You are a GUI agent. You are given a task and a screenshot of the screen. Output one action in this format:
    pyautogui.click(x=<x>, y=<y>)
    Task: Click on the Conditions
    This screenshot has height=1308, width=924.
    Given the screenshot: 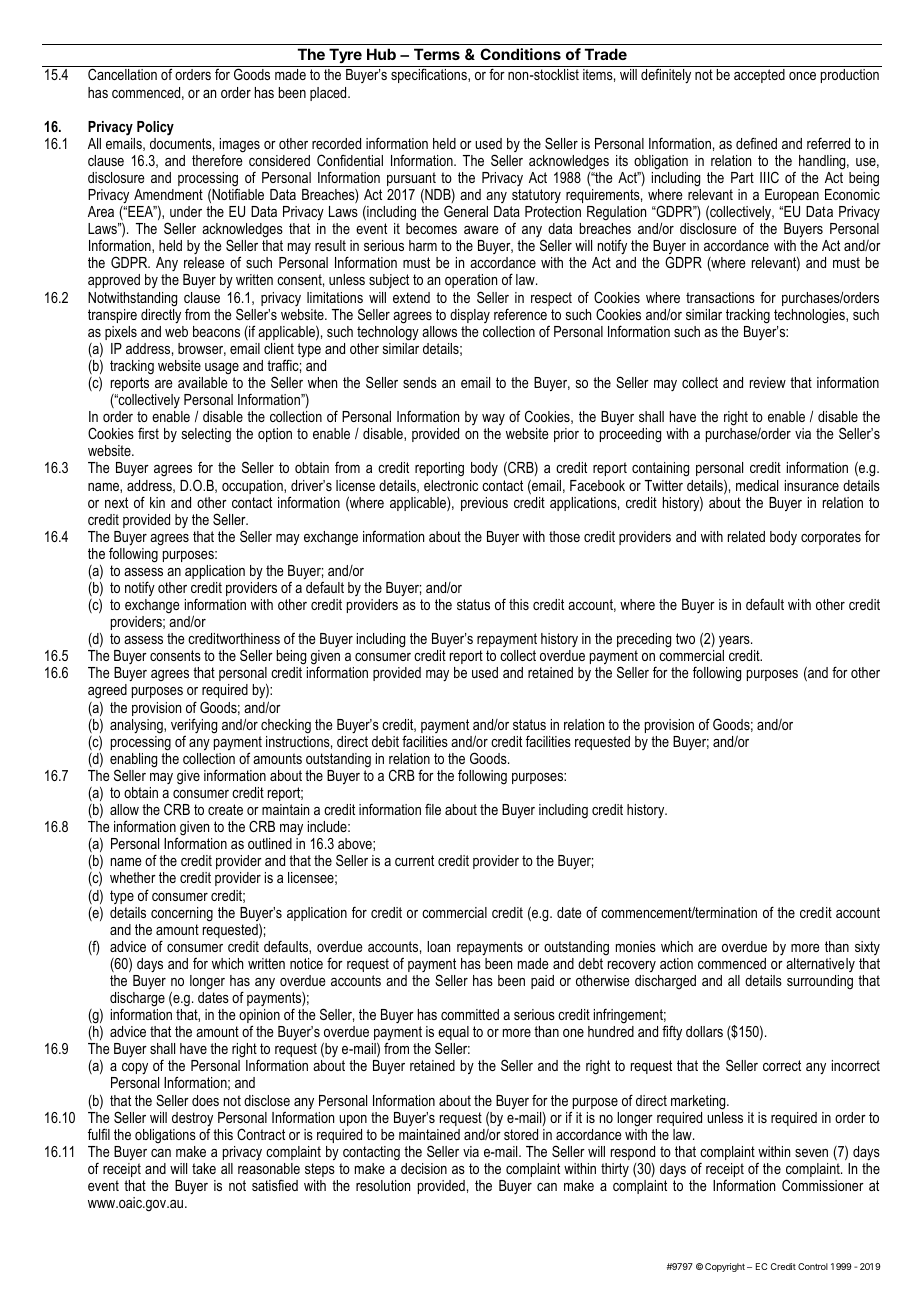 What is the action you would take?
    pyautogui.click(x=520, y=54)
